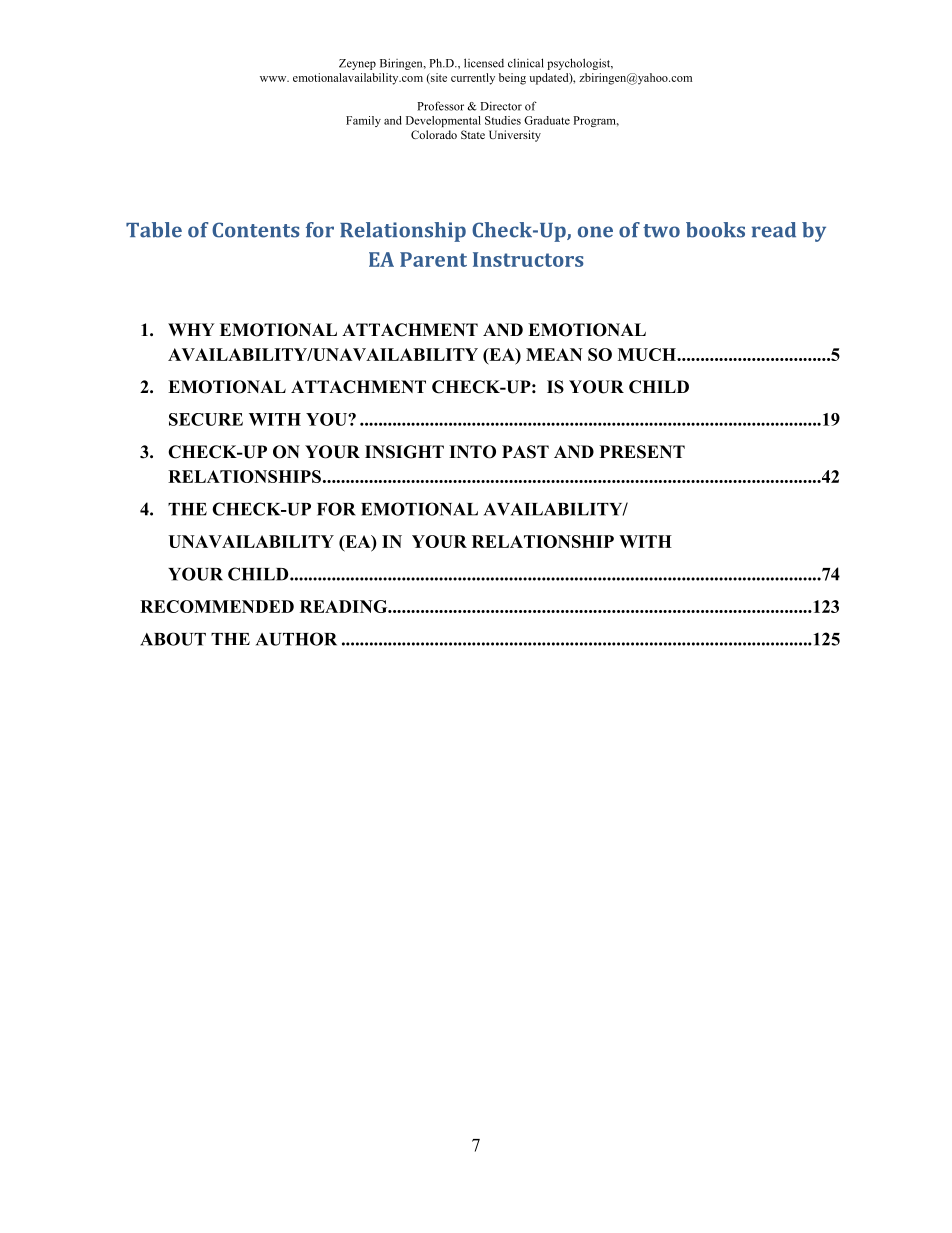 This screenshot has height=1233, width=952. What do you see at coordinates (217, 606) in the screenshot?
I see `RECOMMENDED` at bounding box center [217, 606].
